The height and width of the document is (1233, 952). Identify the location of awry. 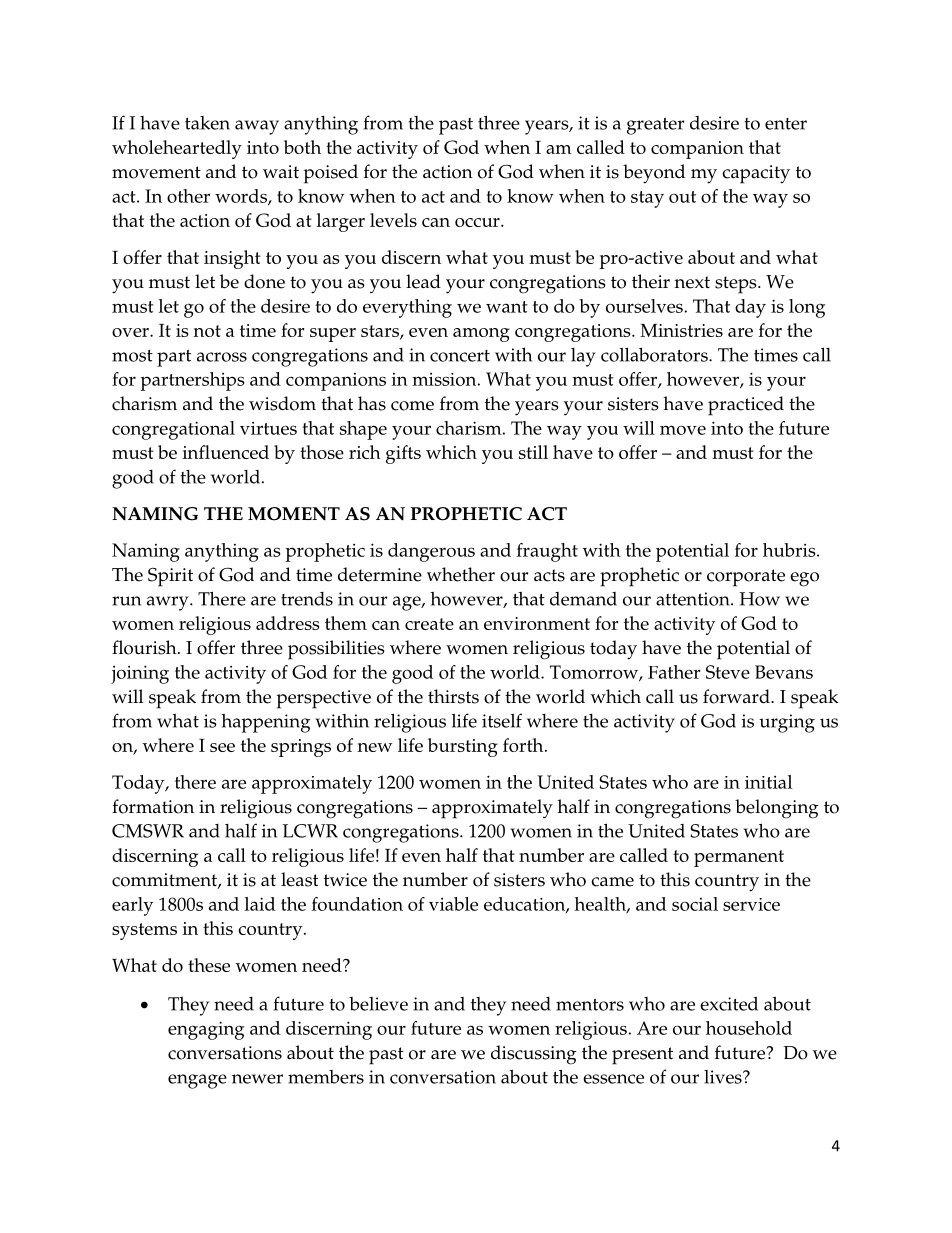
(169, 603).
